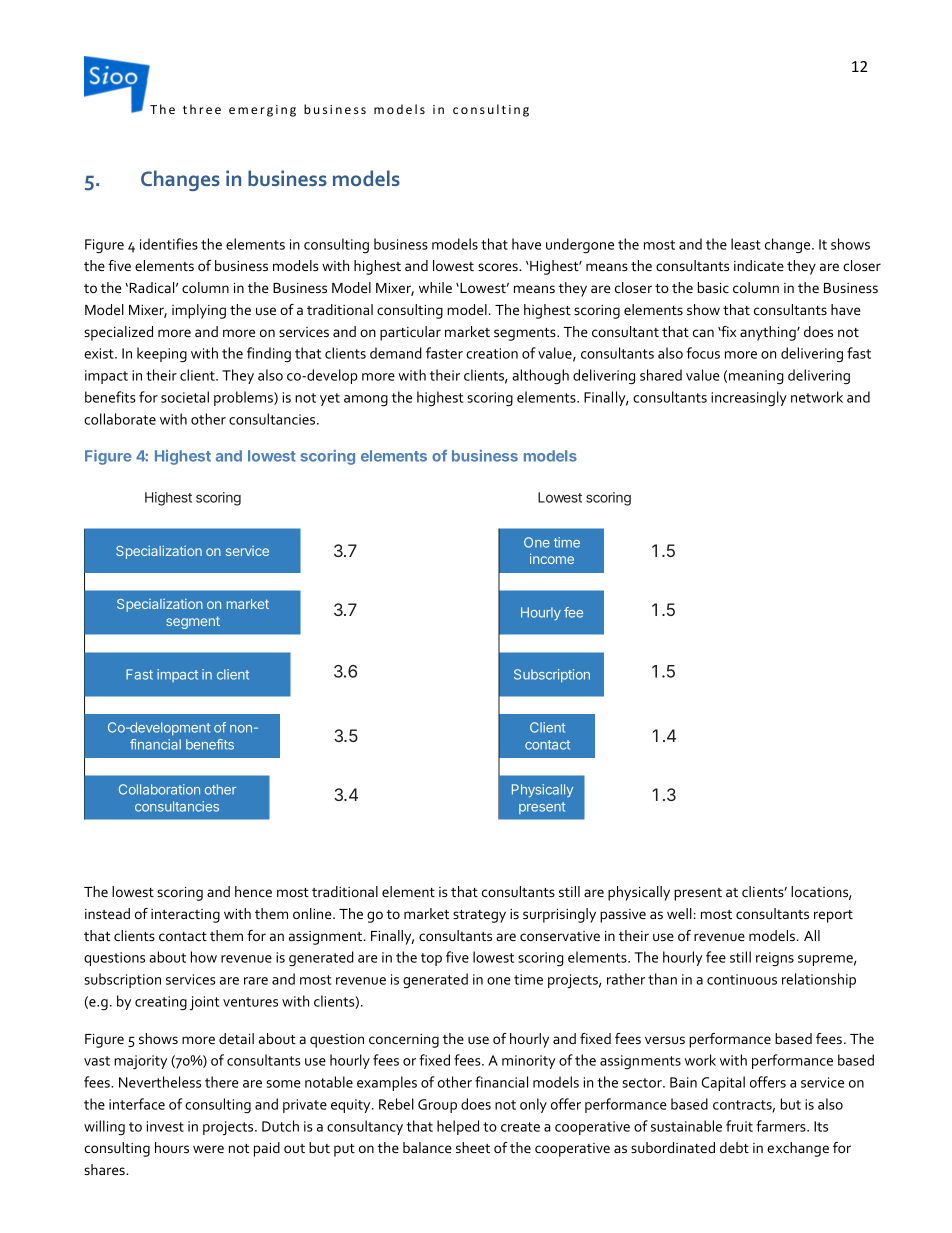  I want to click on reigns, so click(775, 959).
